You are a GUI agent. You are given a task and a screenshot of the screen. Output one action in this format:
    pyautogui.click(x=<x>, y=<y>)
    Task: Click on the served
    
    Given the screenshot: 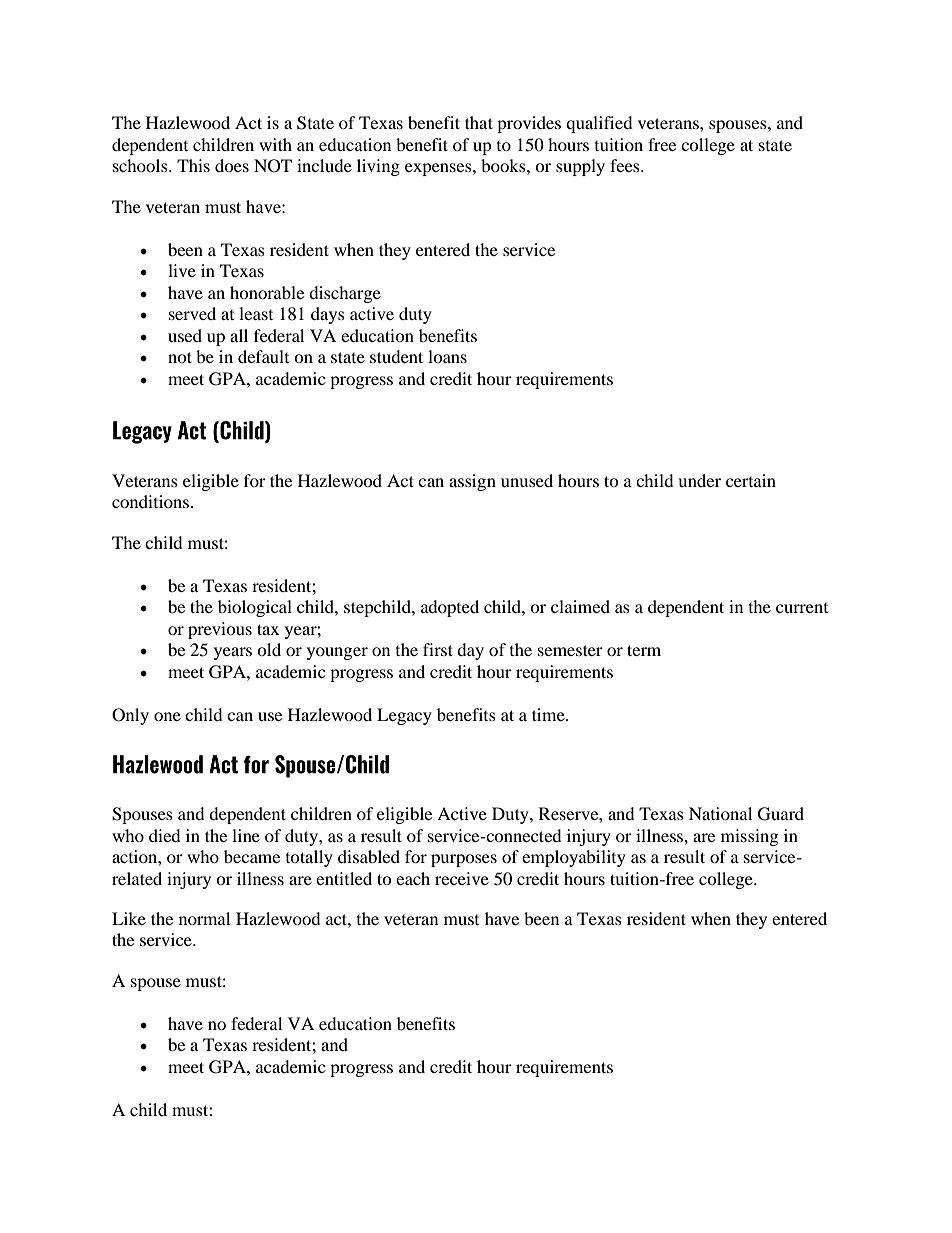 What is the action you would take?
    pyautogui.click(x=192, y=313)
